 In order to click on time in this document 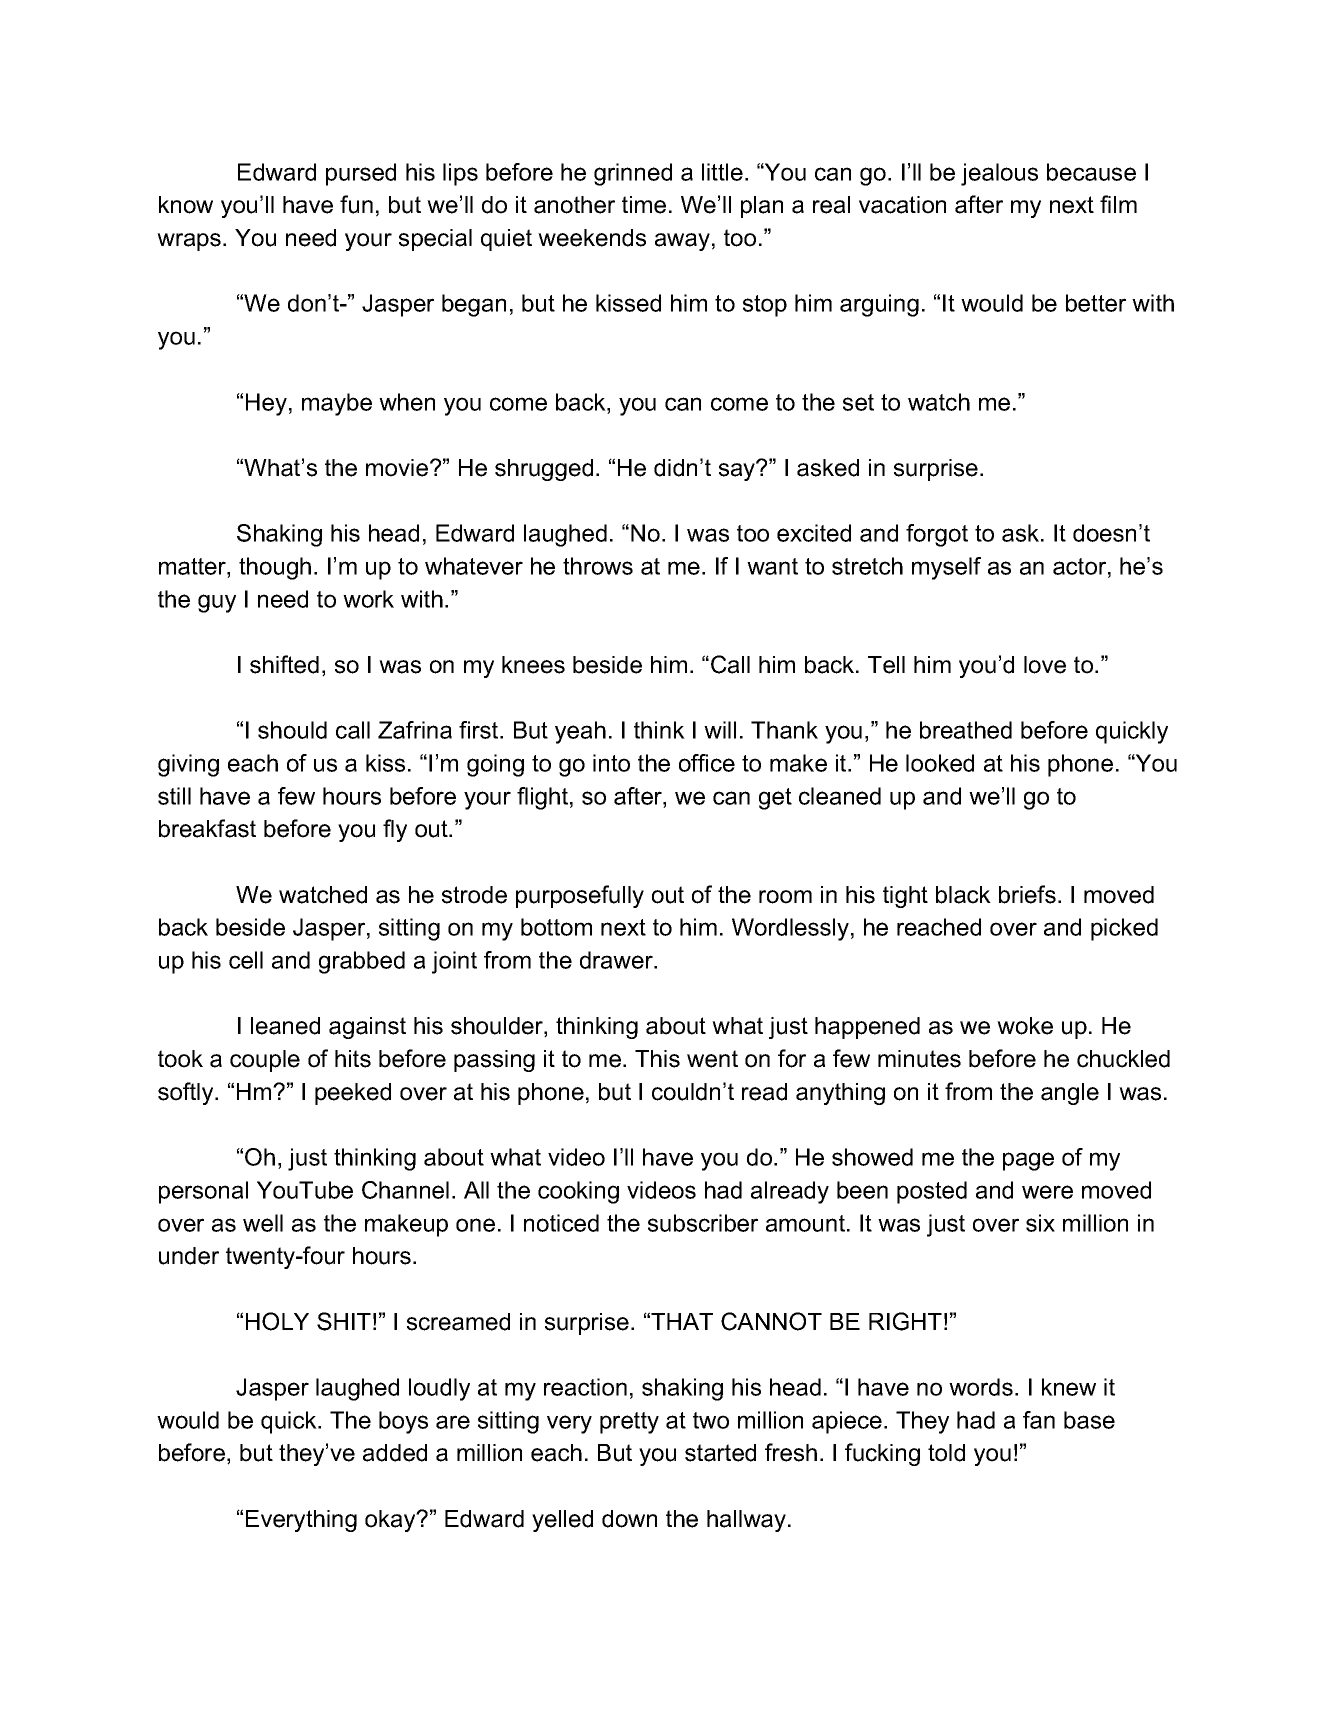, I will do `click(644, 205)`.
